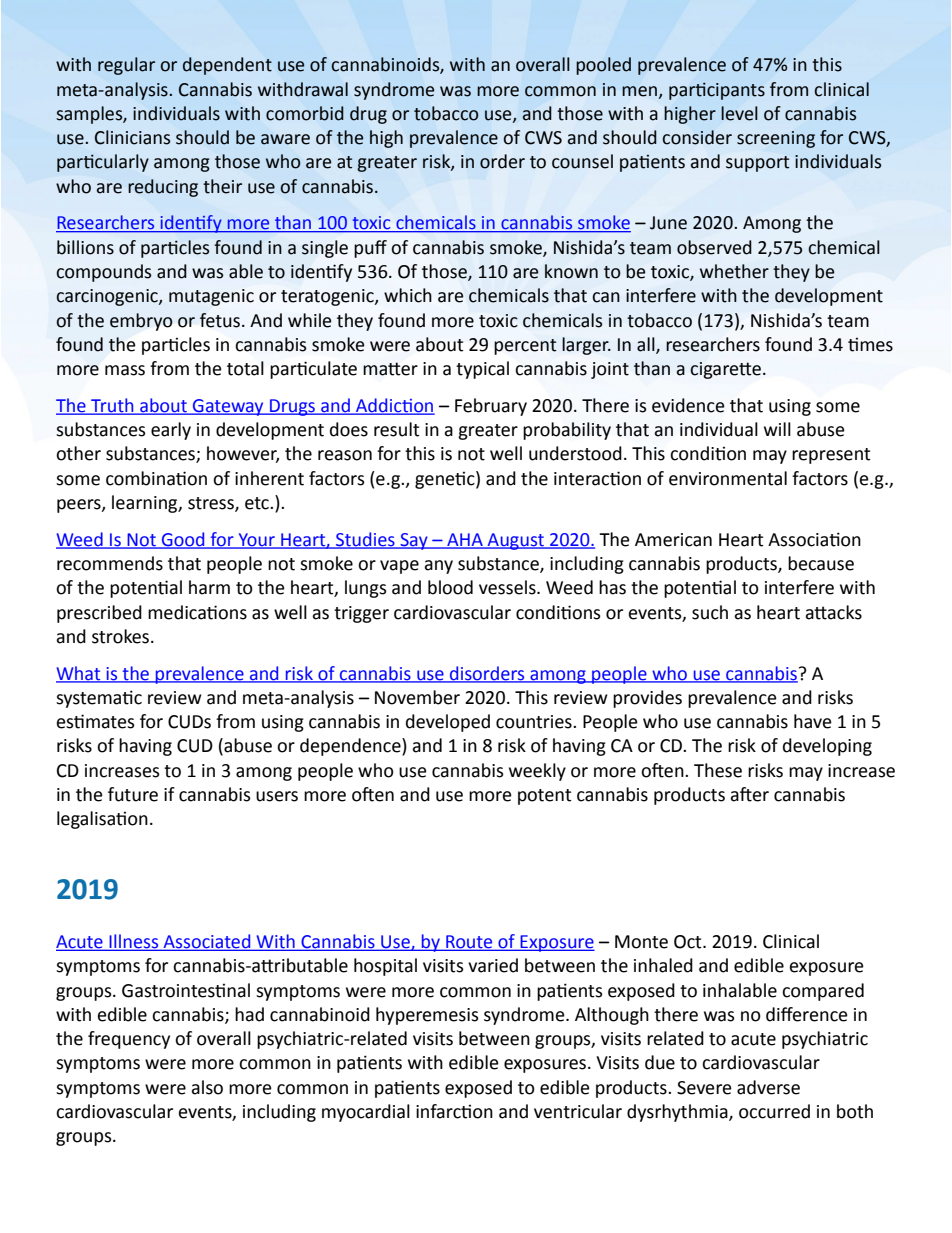  Describe the element at coordinates (207, 1087) in the screenshot. I see `also` at that location.
